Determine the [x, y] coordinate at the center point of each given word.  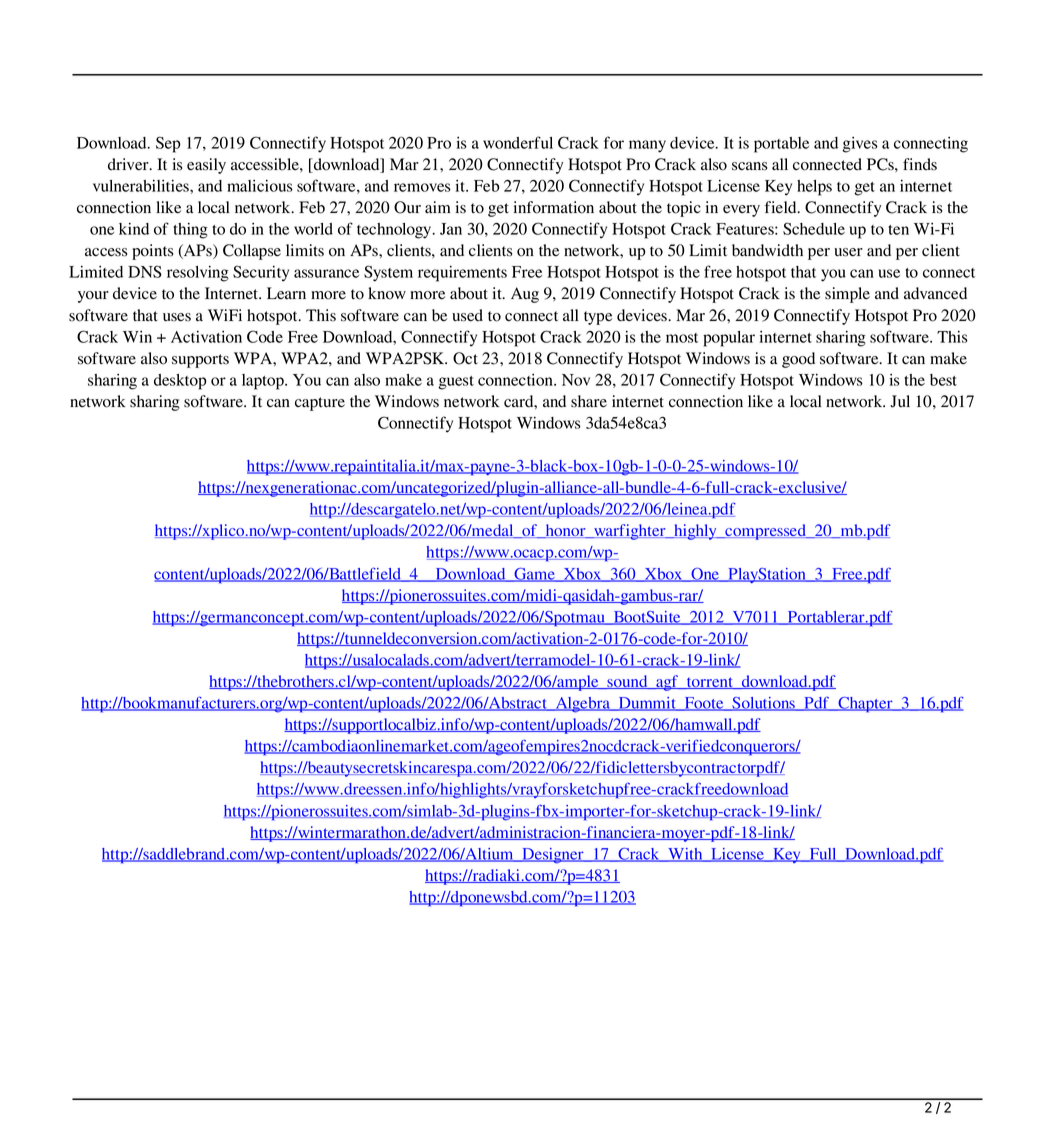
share [589, 401]
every [741, 211]
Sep [168, 144]
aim [438, 207]
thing [190, 230]
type [598, 318]
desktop [180, 382]
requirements [462, 273]
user [848, 252]
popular [729, 339]
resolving [198, 273]
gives [860, 145]
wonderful [518, 142]
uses [177, 317]
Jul [900, 401]
